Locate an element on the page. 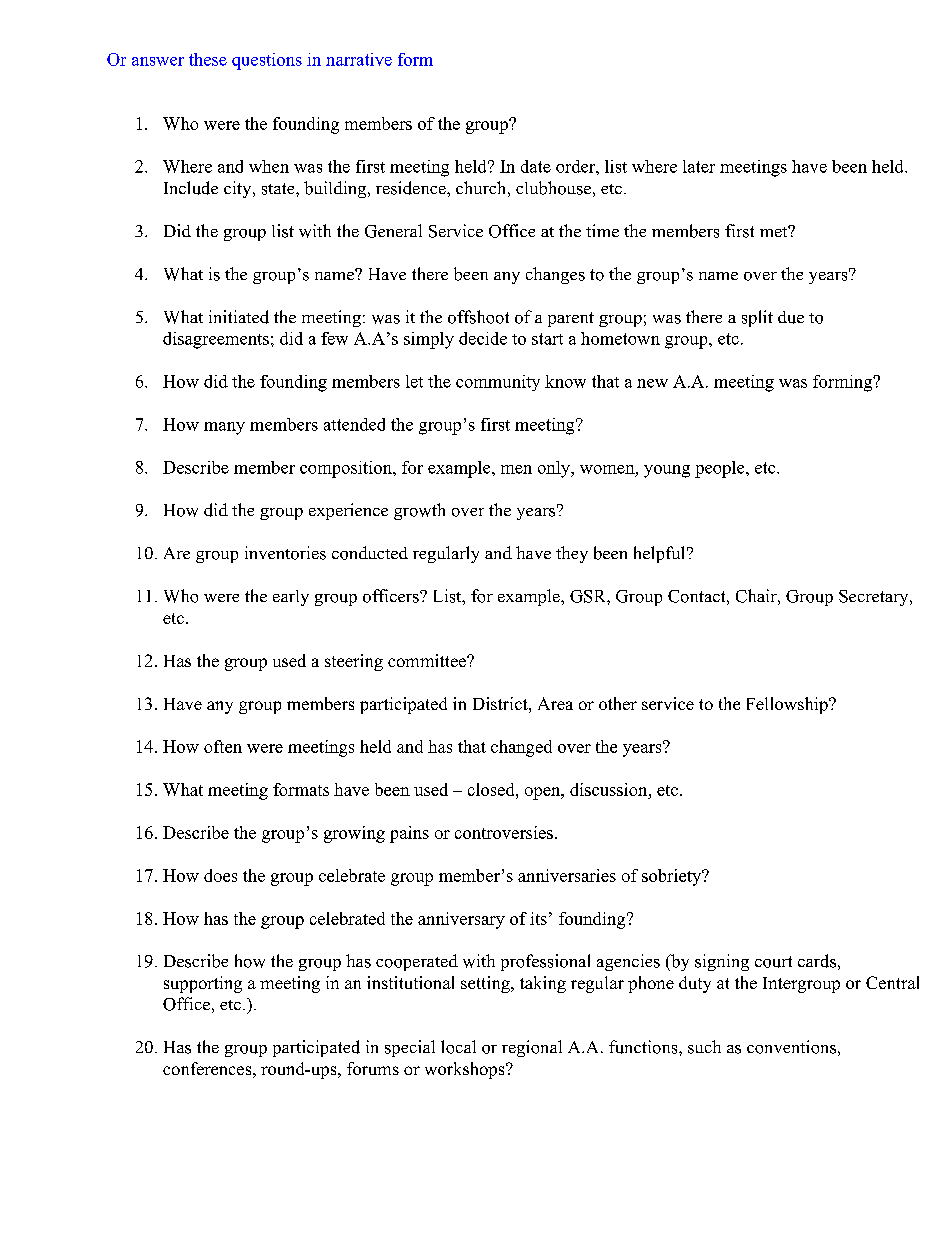 This image has width=952, height=1233. later is located at coordinates (699, 166).
